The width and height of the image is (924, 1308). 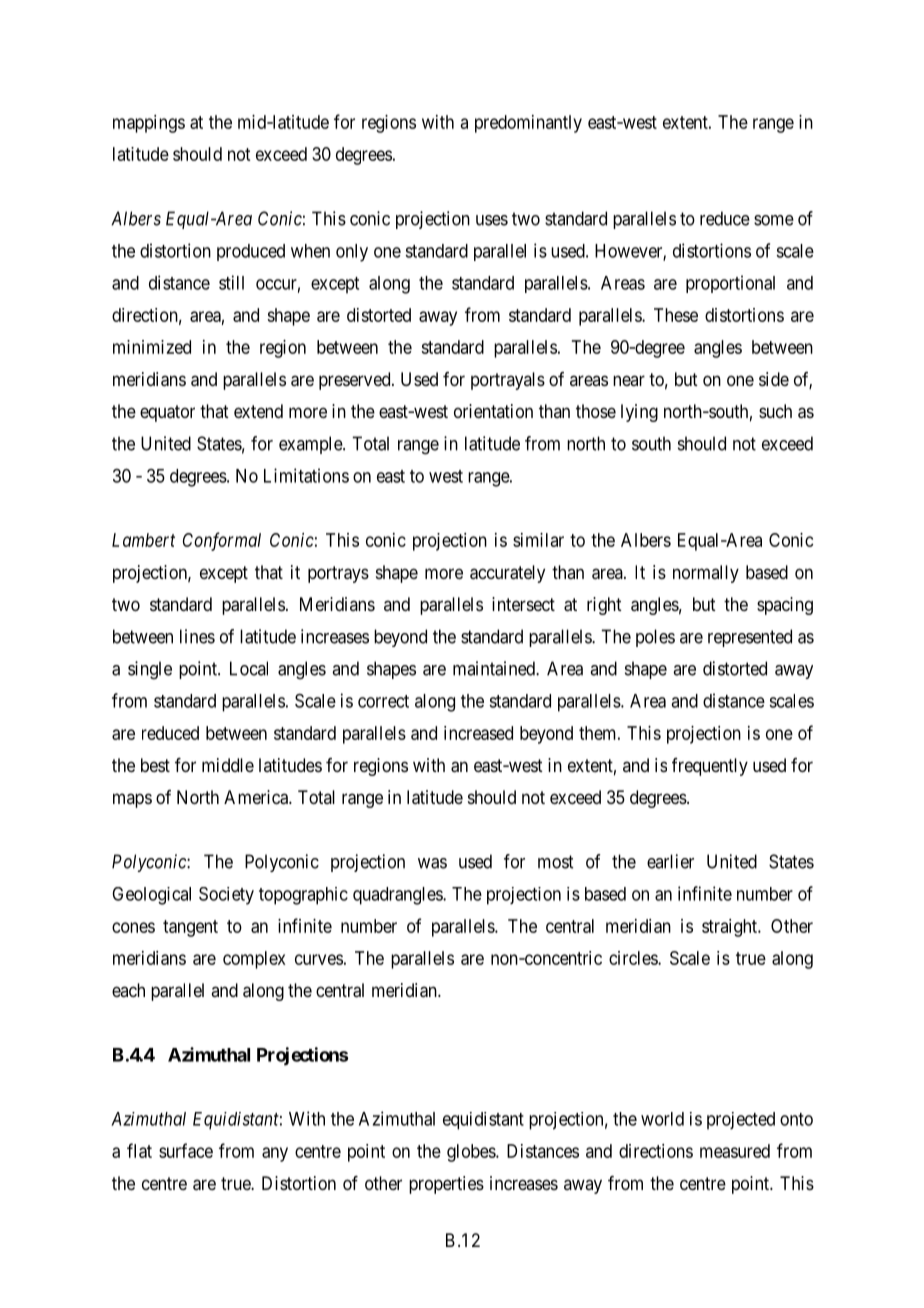 I want to click on predominantly, so click(x=528, y=124).
